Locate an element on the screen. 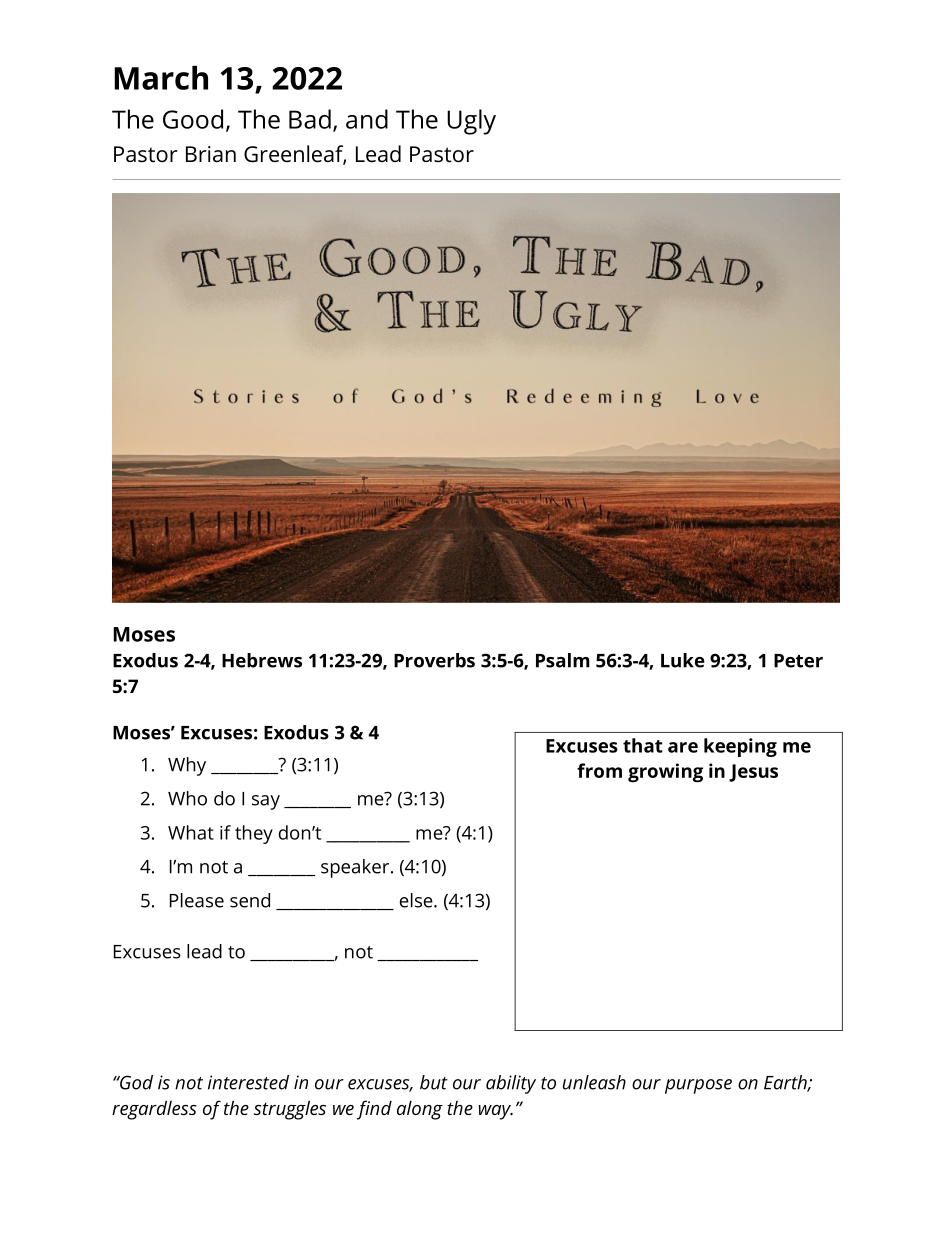 The image size is (952, 1233). they is located at coordinates (254, 834).
